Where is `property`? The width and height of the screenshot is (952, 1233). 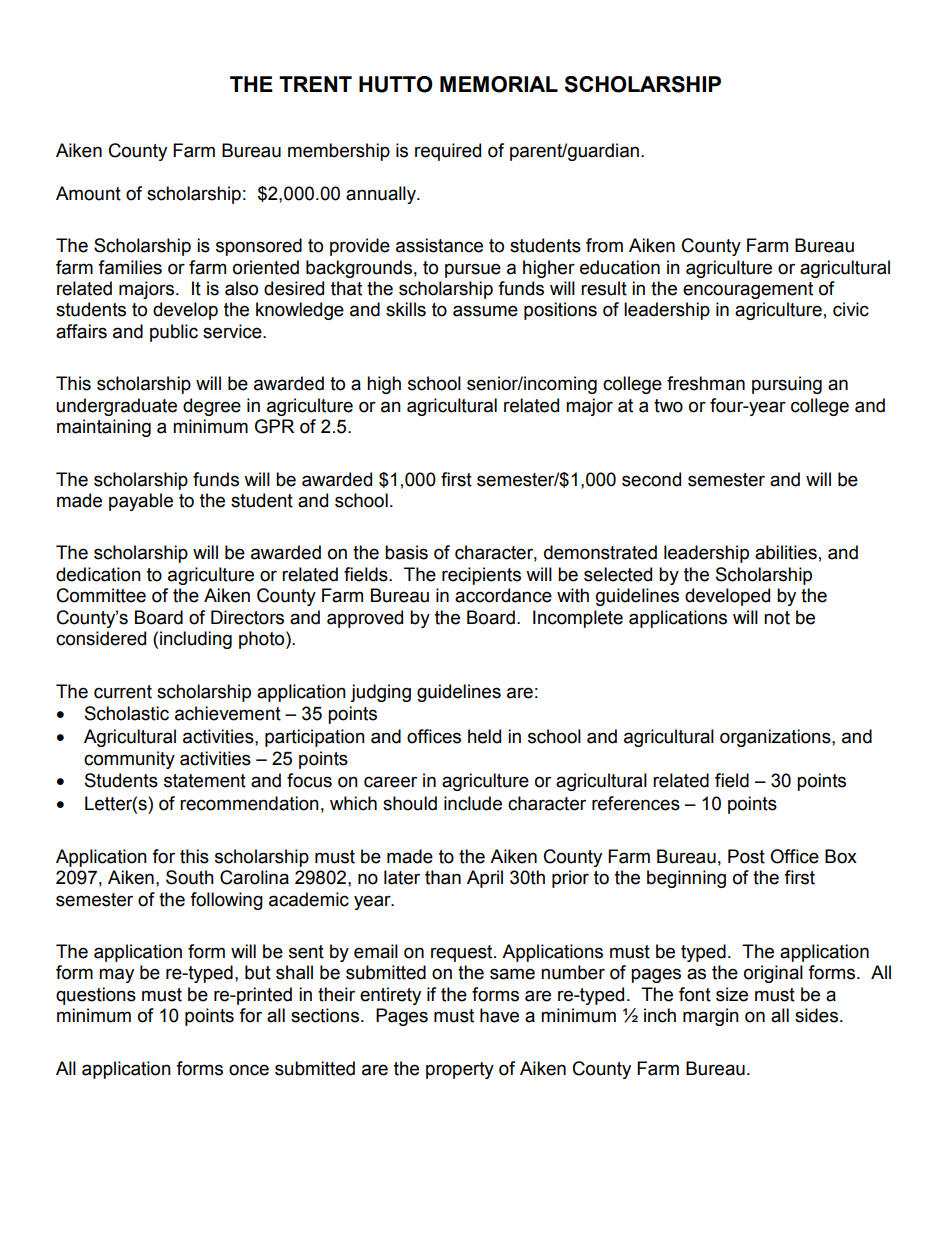
property is located at coordinates (460, 1070).
